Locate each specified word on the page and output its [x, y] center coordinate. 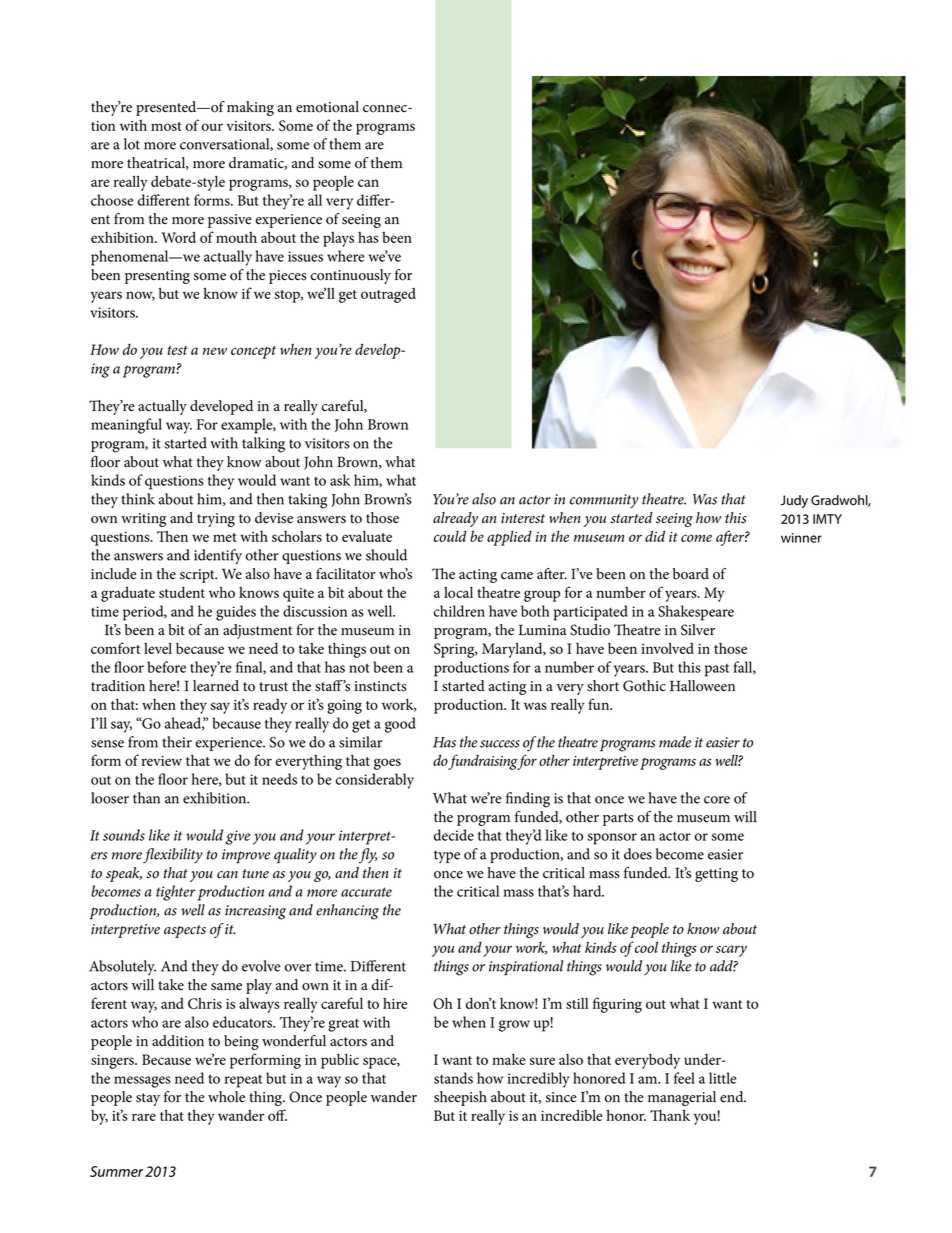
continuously [351, 276]
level [158, 648]
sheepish [460, 1098]
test [178, 350]
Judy [794, 501]
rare [144, 1117]
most [166, 126]
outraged [388, 295]
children [459, 611]
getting [716, 875]
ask [340, 480]
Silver [698, 630]
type [447, 856]
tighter [176, 893]
